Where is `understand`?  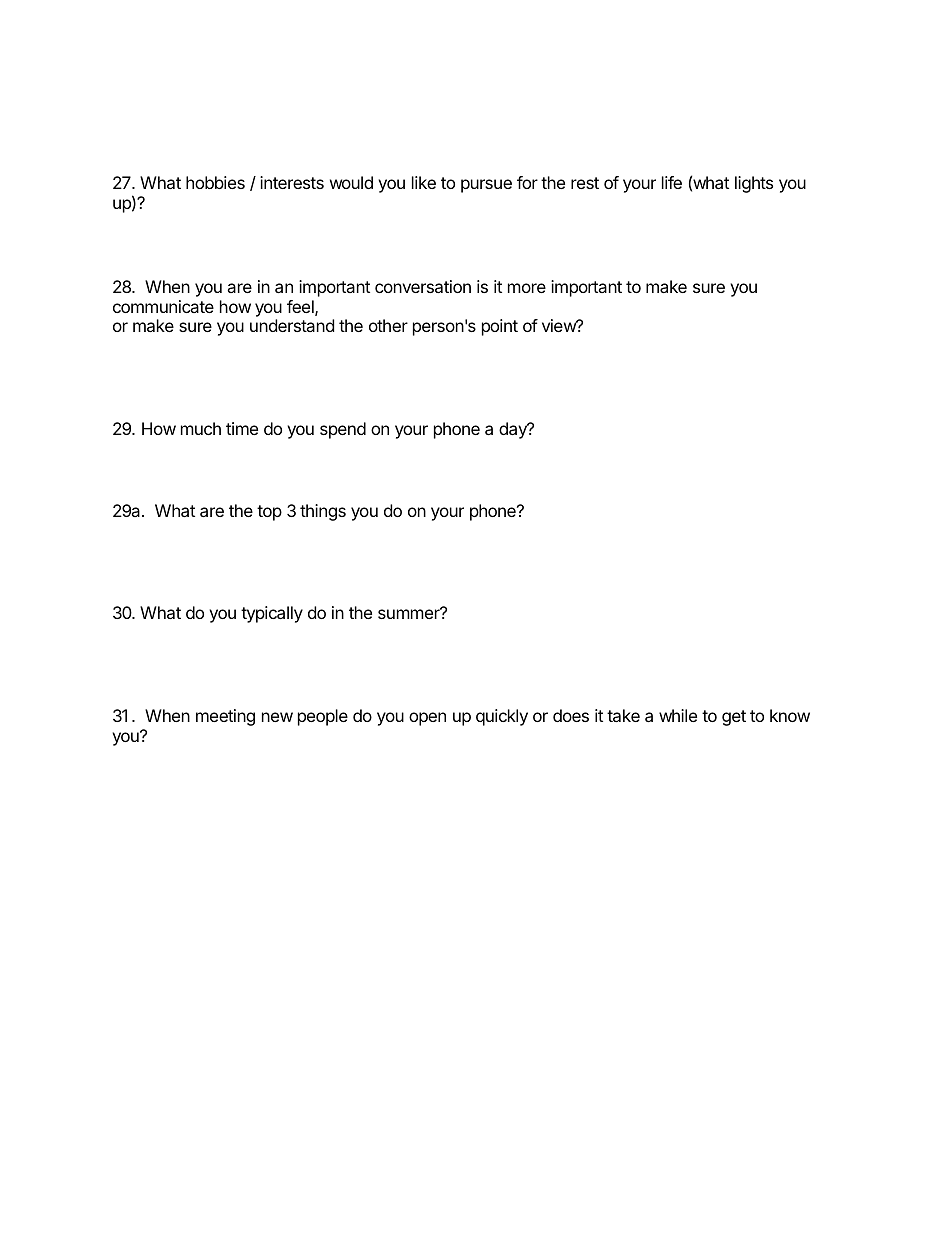
understand is located at coordinates (292, 325).
